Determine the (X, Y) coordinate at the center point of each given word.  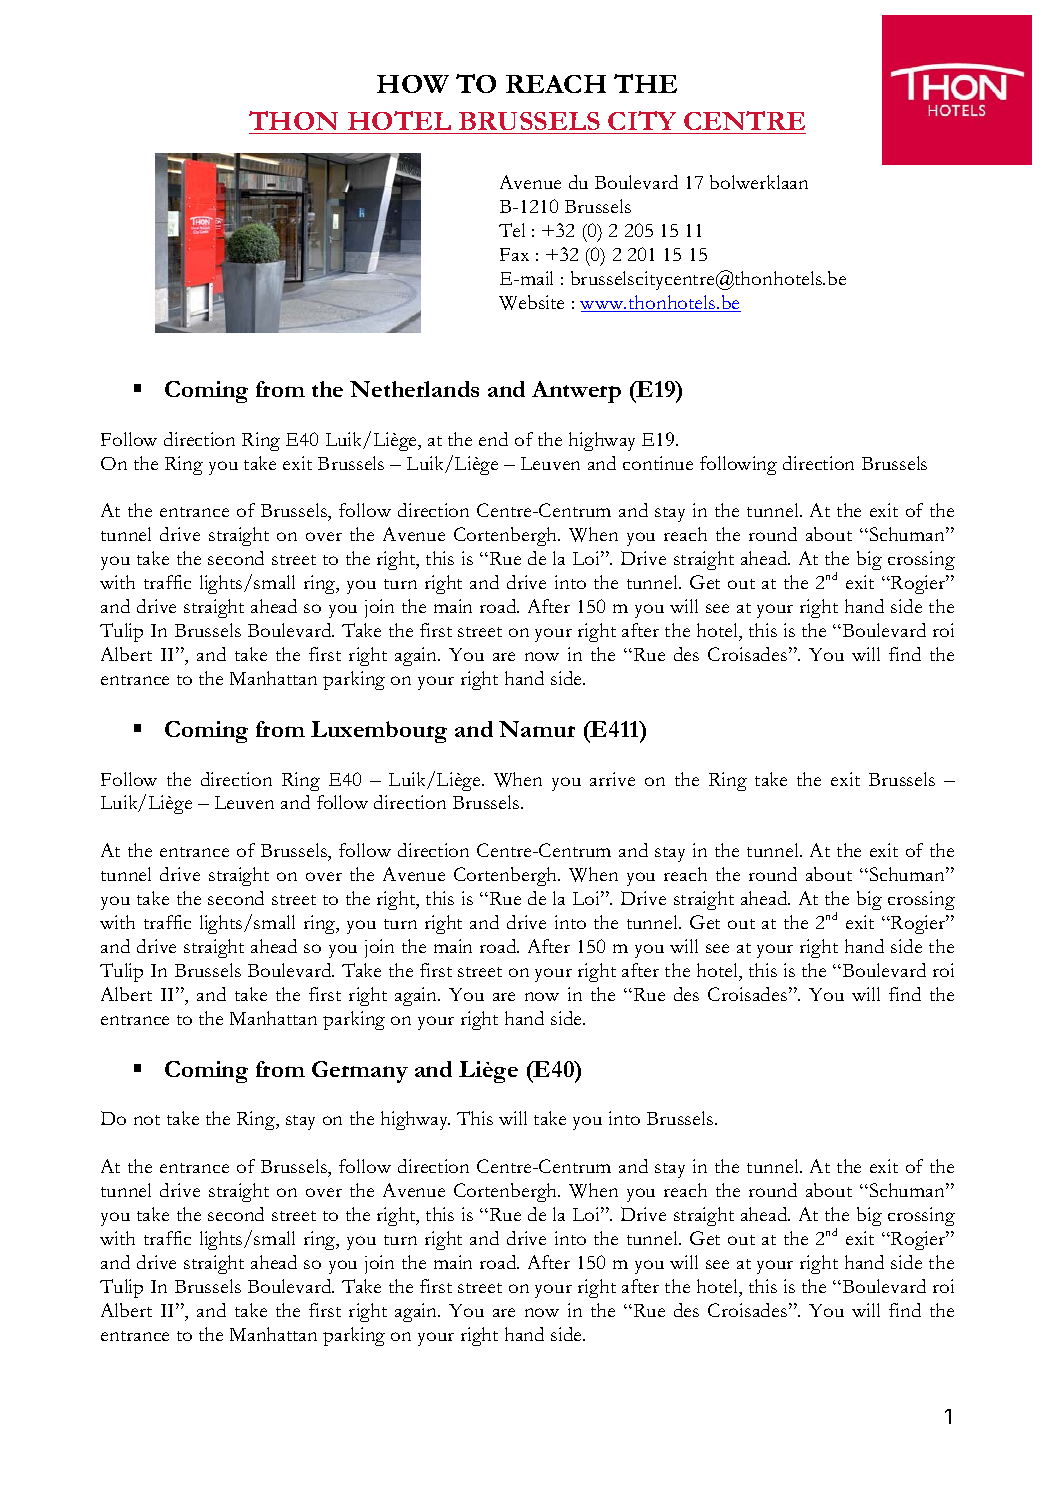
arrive (612, 779)
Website (531, 302)
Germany (360, 1072)
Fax (514, 254)
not (147, 1120)
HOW (413, 84)
